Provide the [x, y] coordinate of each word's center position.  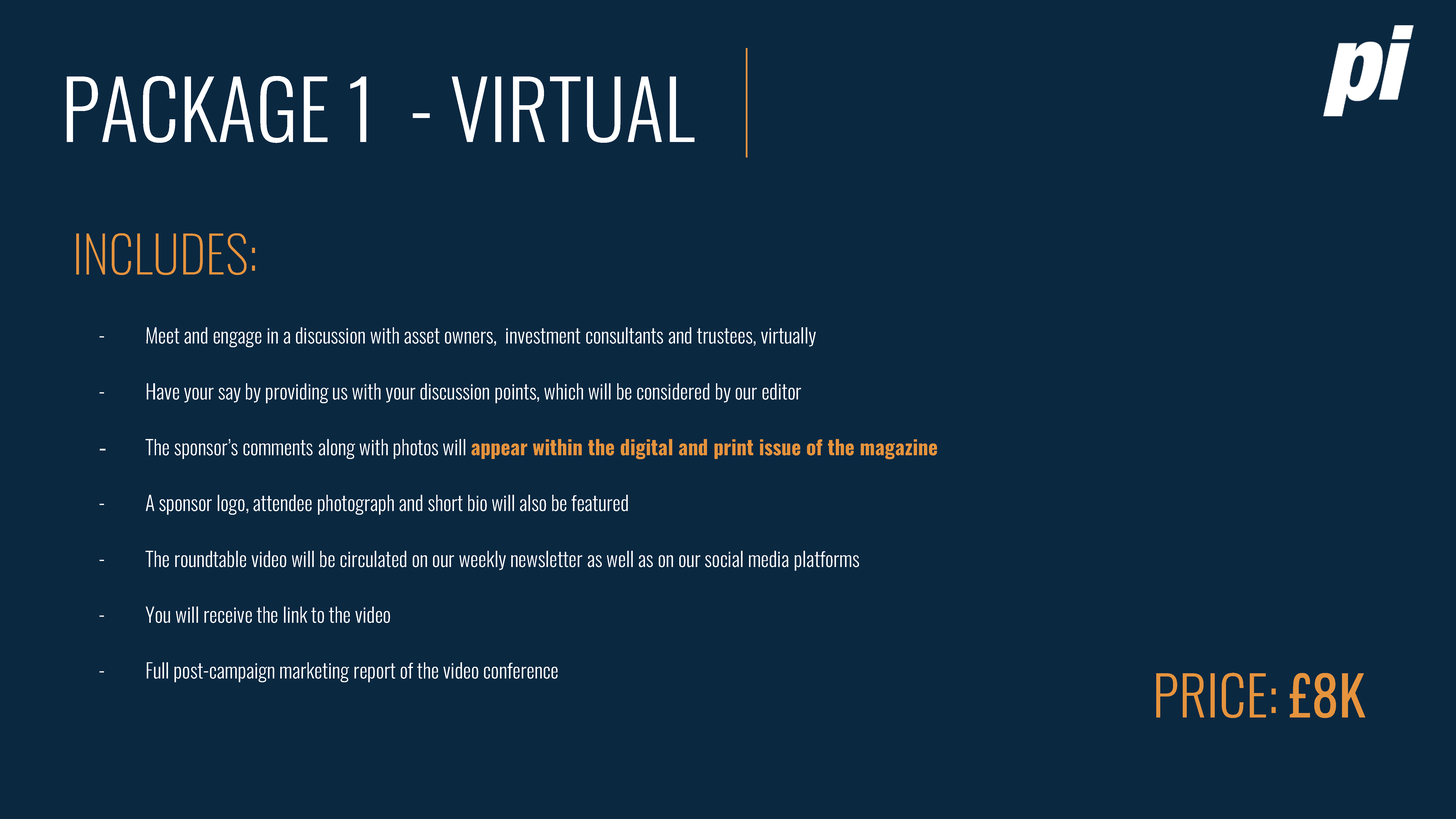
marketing [314, 672]
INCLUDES [161, 254]
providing [297, 393]
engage [237, 339]
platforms [826, 560]
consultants [624, 335]
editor [781, 391]
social [724, 559]
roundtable [210, 559]
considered [673, 391]
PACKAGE [197, 109]
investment [543, 336]
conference [521, 670]
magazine [899, 449]
